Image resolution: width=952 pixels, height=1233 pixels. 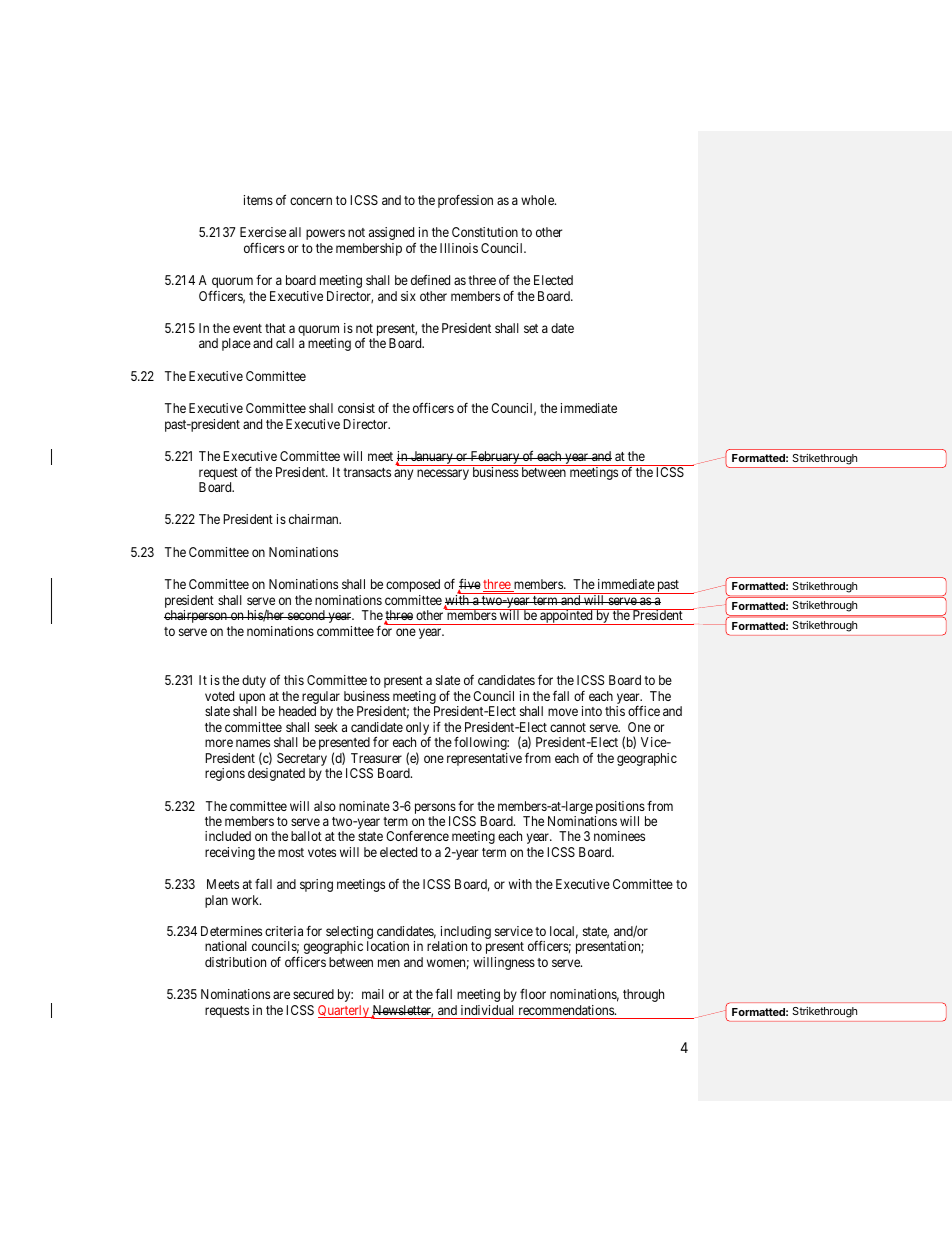 I want to click on assigned, so click(x=392, y=235).
